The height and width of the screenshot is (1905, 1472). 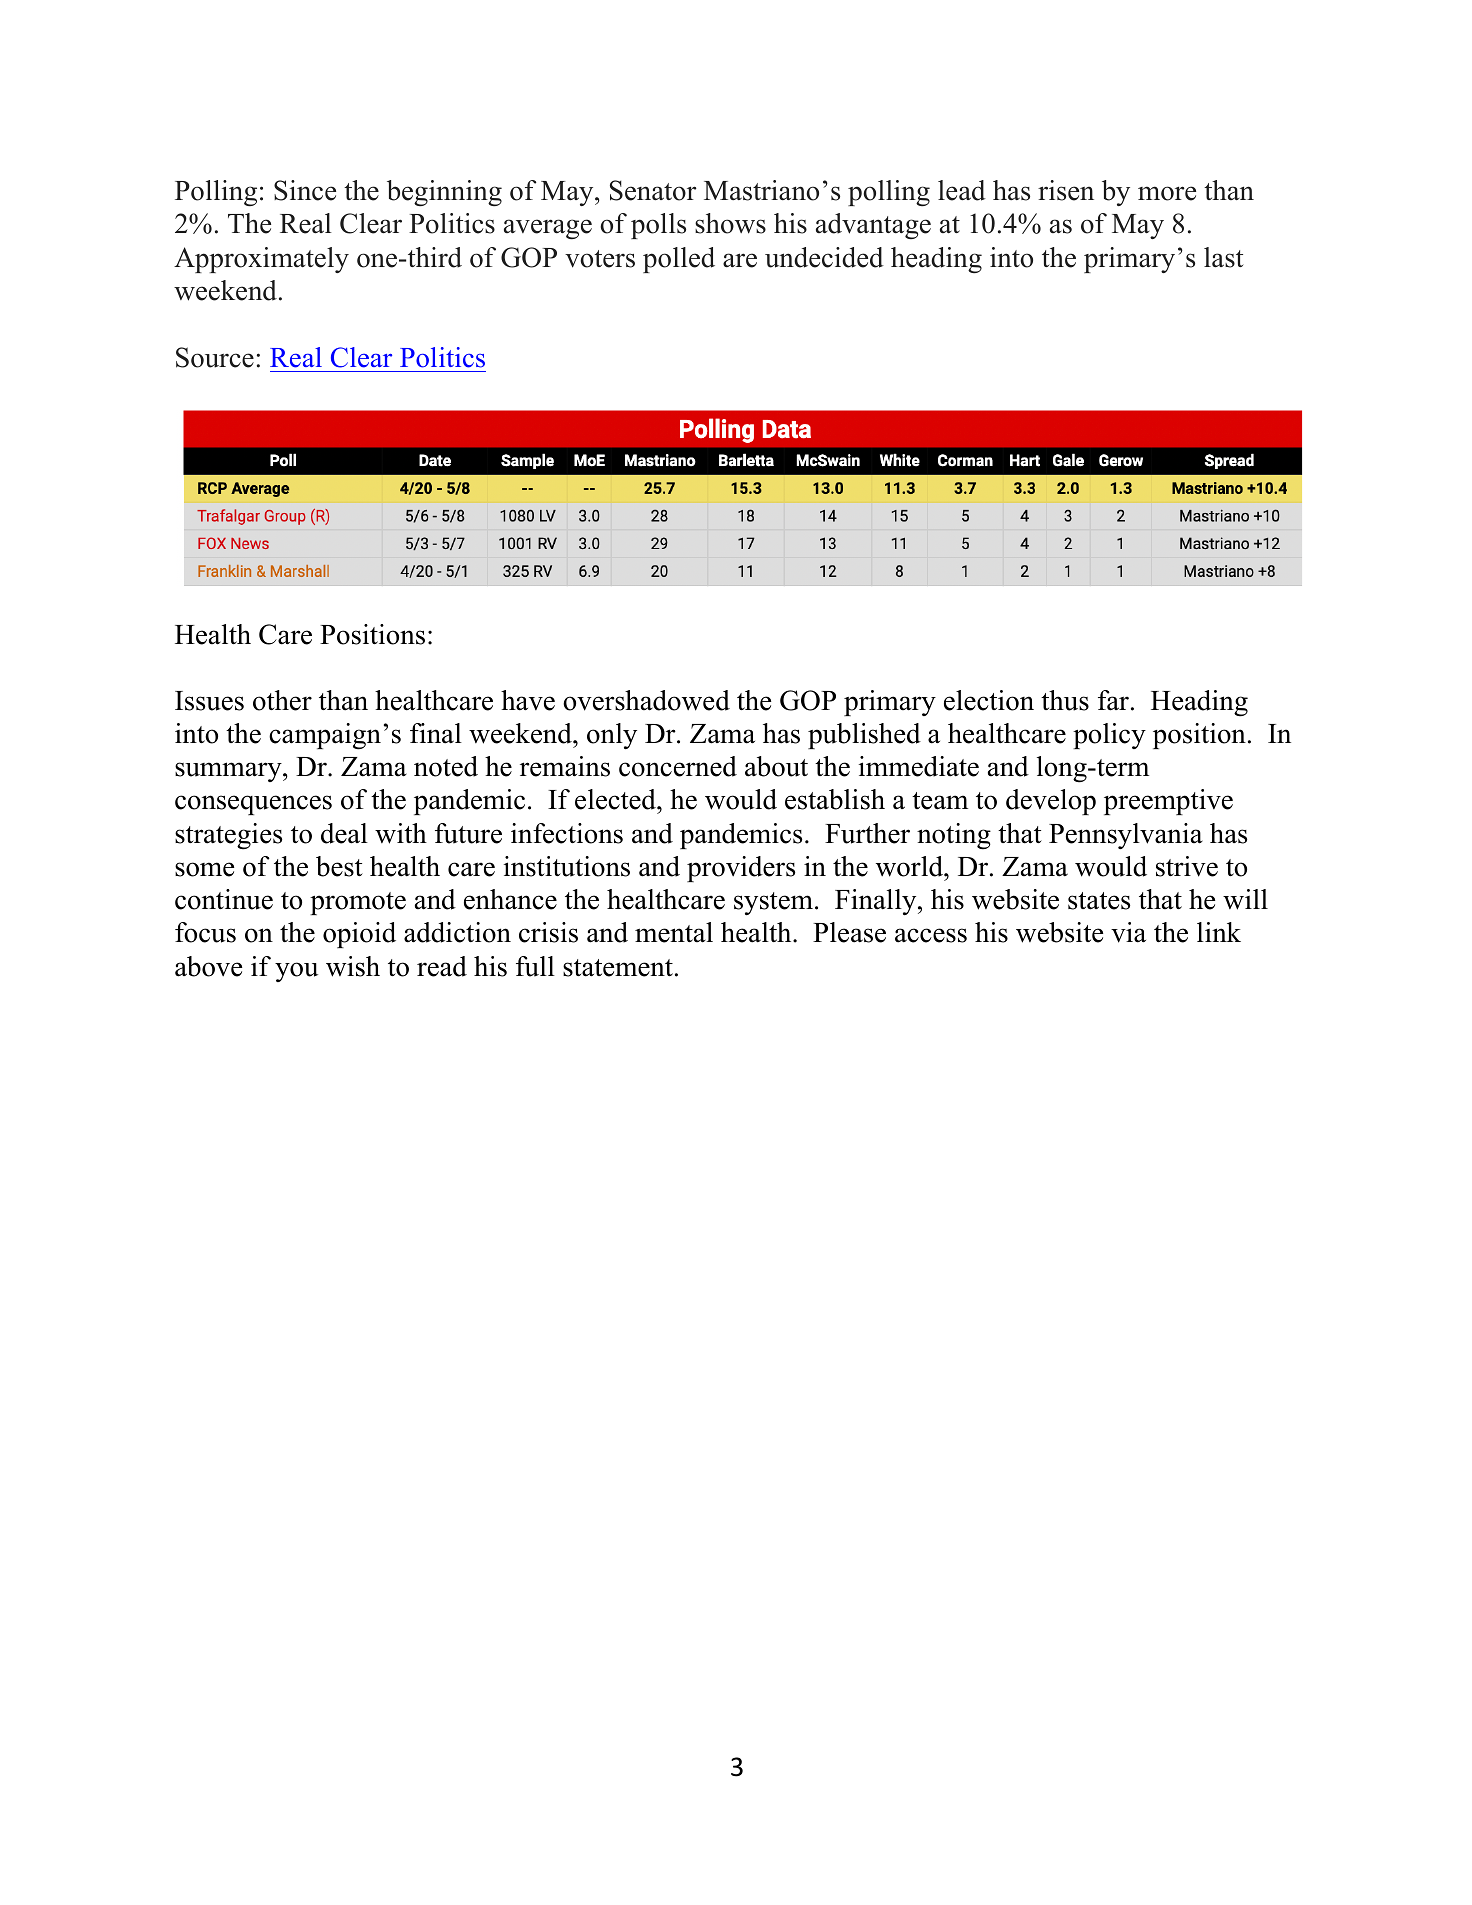 I want to click on more, so click(x=1167, y=193).
